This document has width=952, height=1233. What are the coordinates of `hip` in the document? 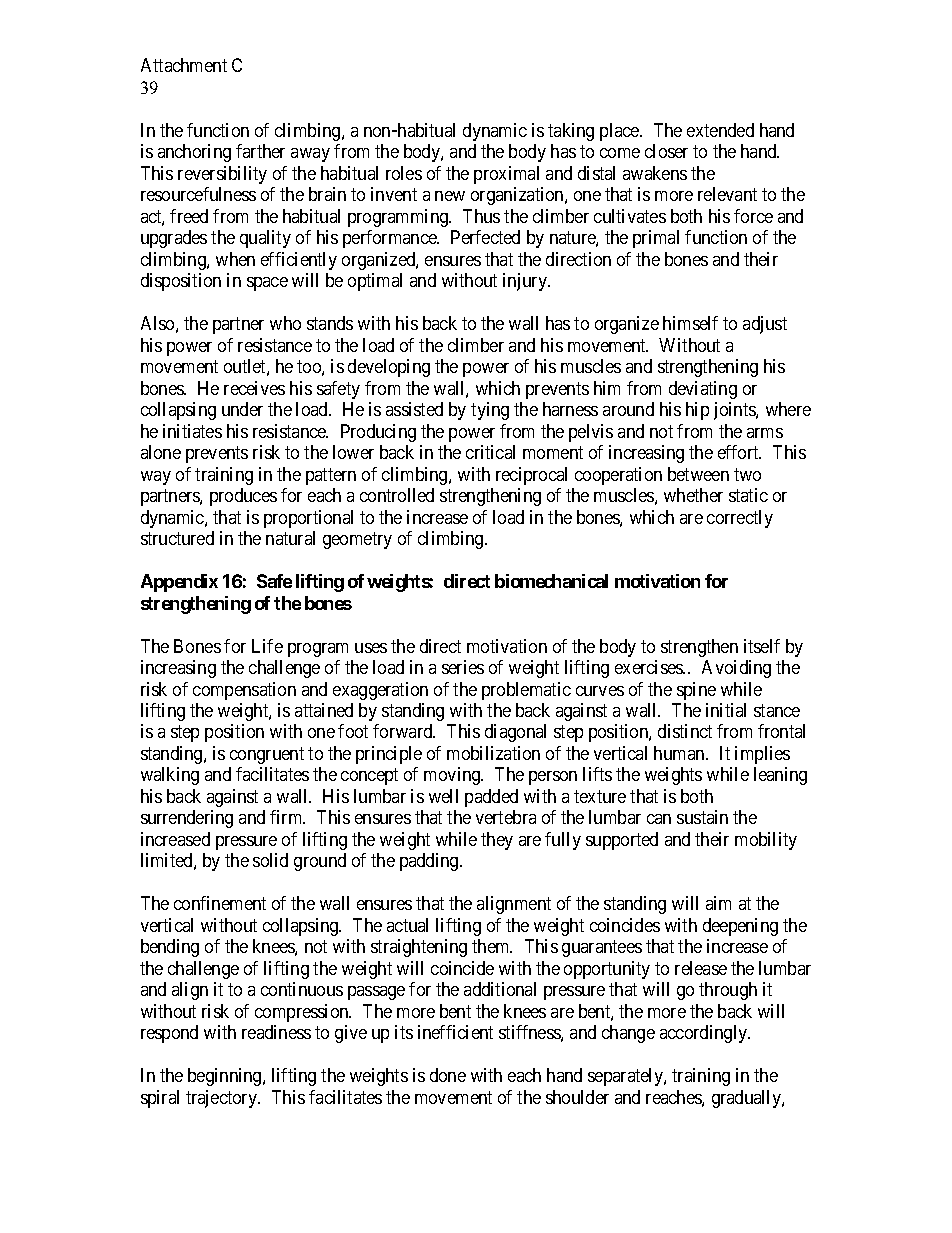 It's located at (697, 411).
